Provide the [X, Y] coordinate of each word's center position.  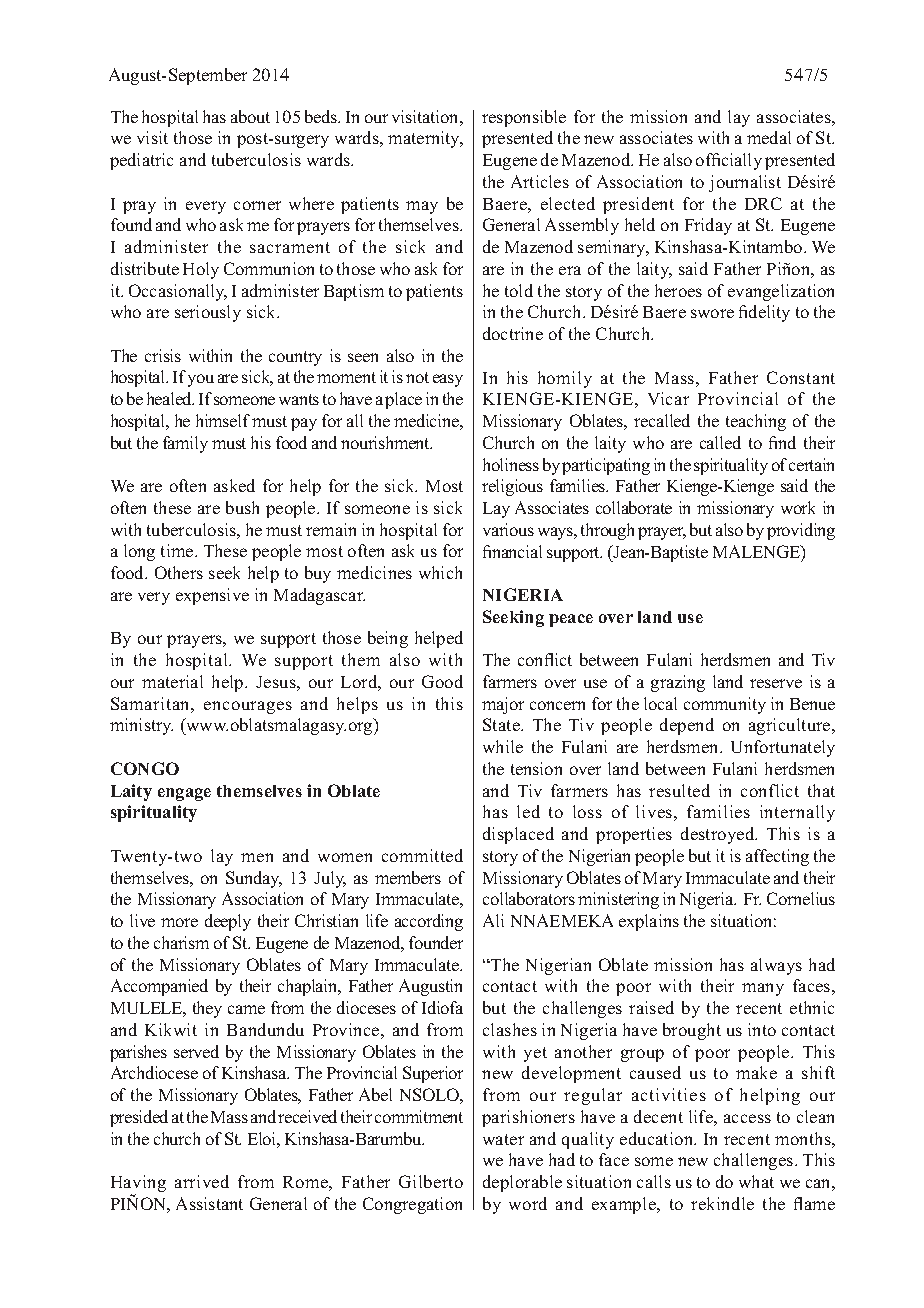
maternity [425, 139]
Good [442, 681]
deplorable [522, 1183]
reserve [776, 683]
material [172, 681]
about [250, 116]
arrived [202, 1181]
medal [769, 137]
